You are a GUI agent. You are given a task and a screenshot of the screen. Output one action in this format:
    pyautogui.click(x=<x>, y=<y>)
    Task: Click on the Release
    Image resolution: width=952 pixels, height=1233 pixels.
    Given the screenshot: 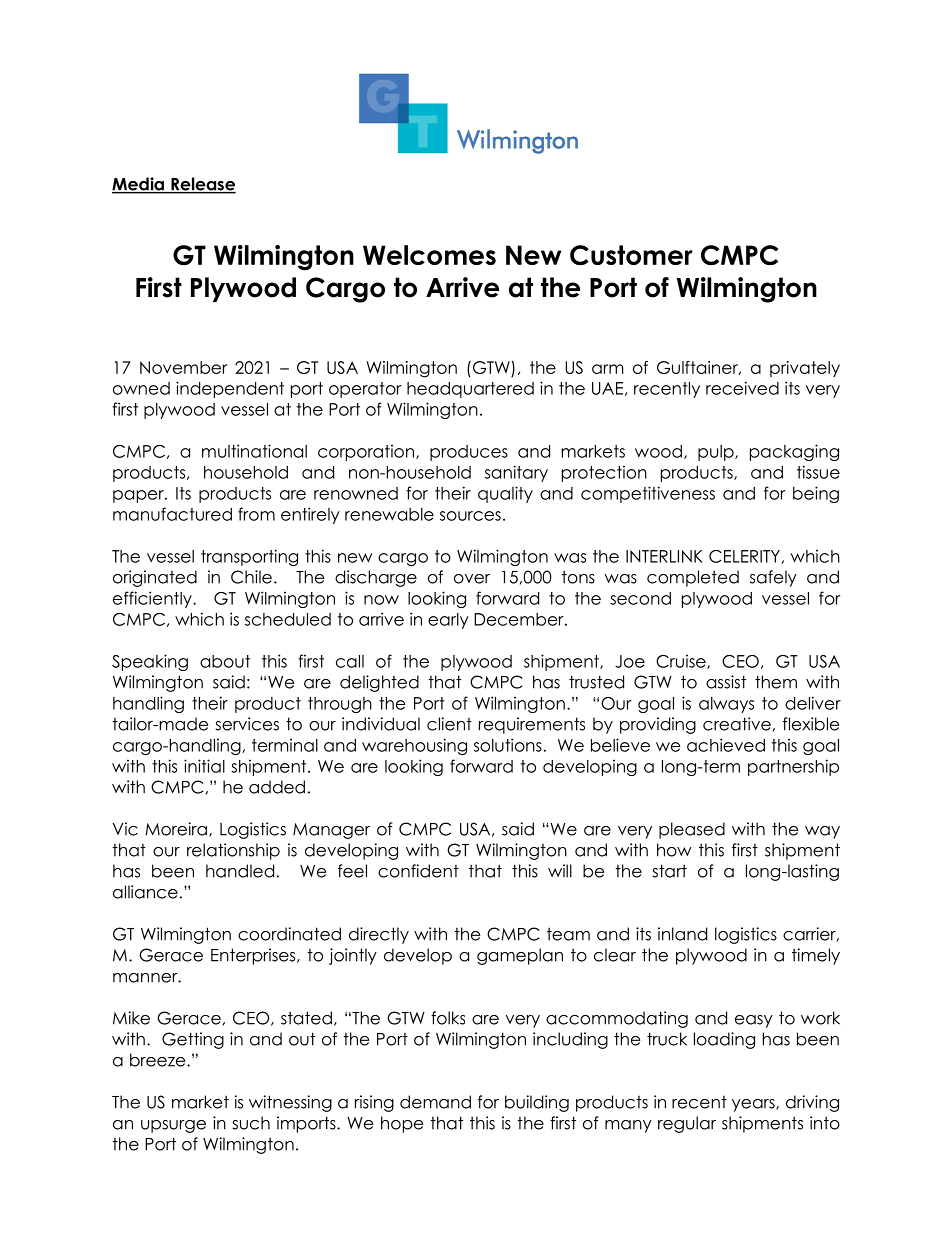 What is the action you would take?
    pyautogui.click(x=202, y=185)
